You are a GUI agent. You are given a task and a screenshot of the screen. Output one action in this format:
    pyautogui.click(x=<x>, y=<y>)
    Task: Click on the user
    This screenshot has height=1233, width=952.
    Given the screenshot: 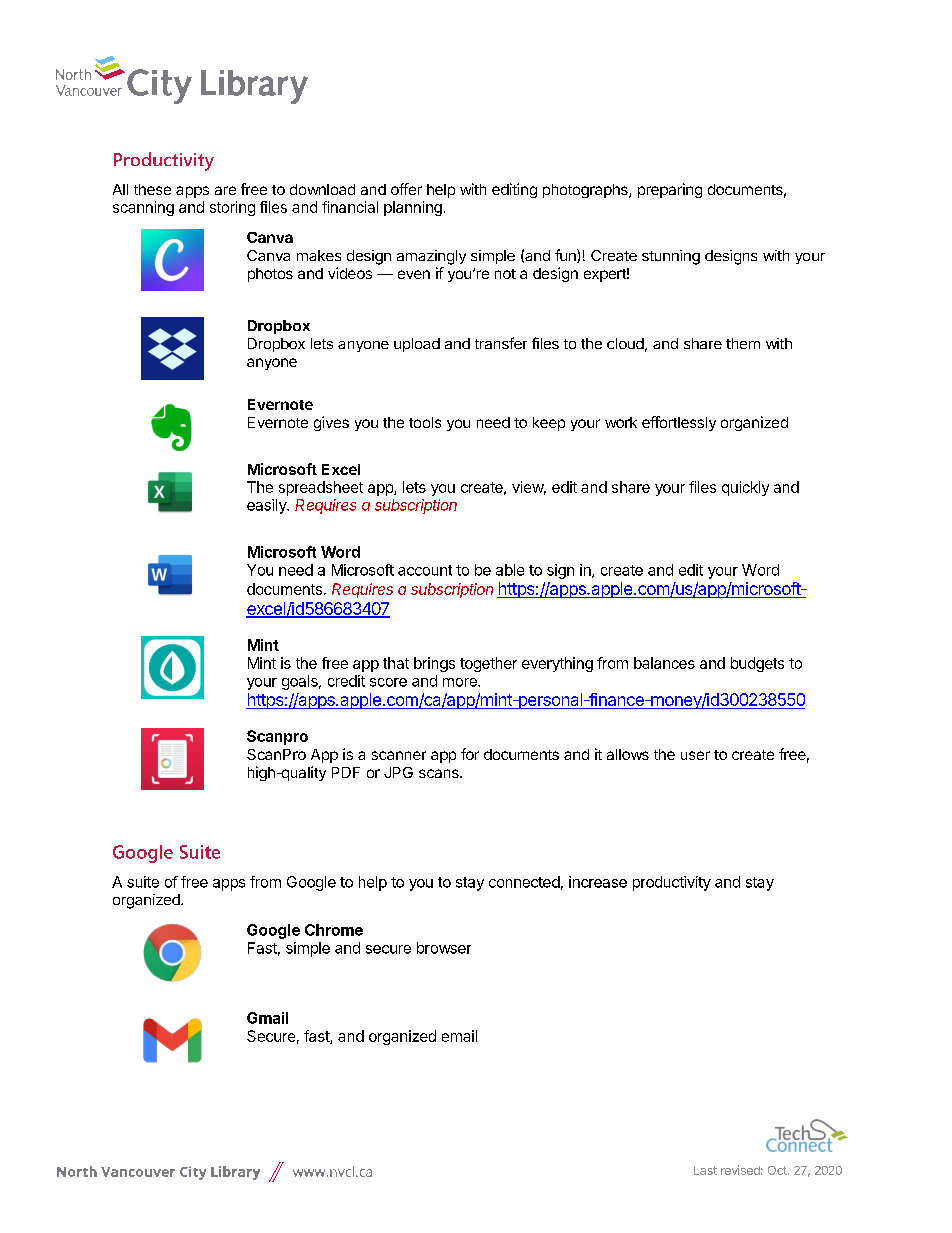 What is the action you would take?
    pyautogui.click(x=695, y=755)
